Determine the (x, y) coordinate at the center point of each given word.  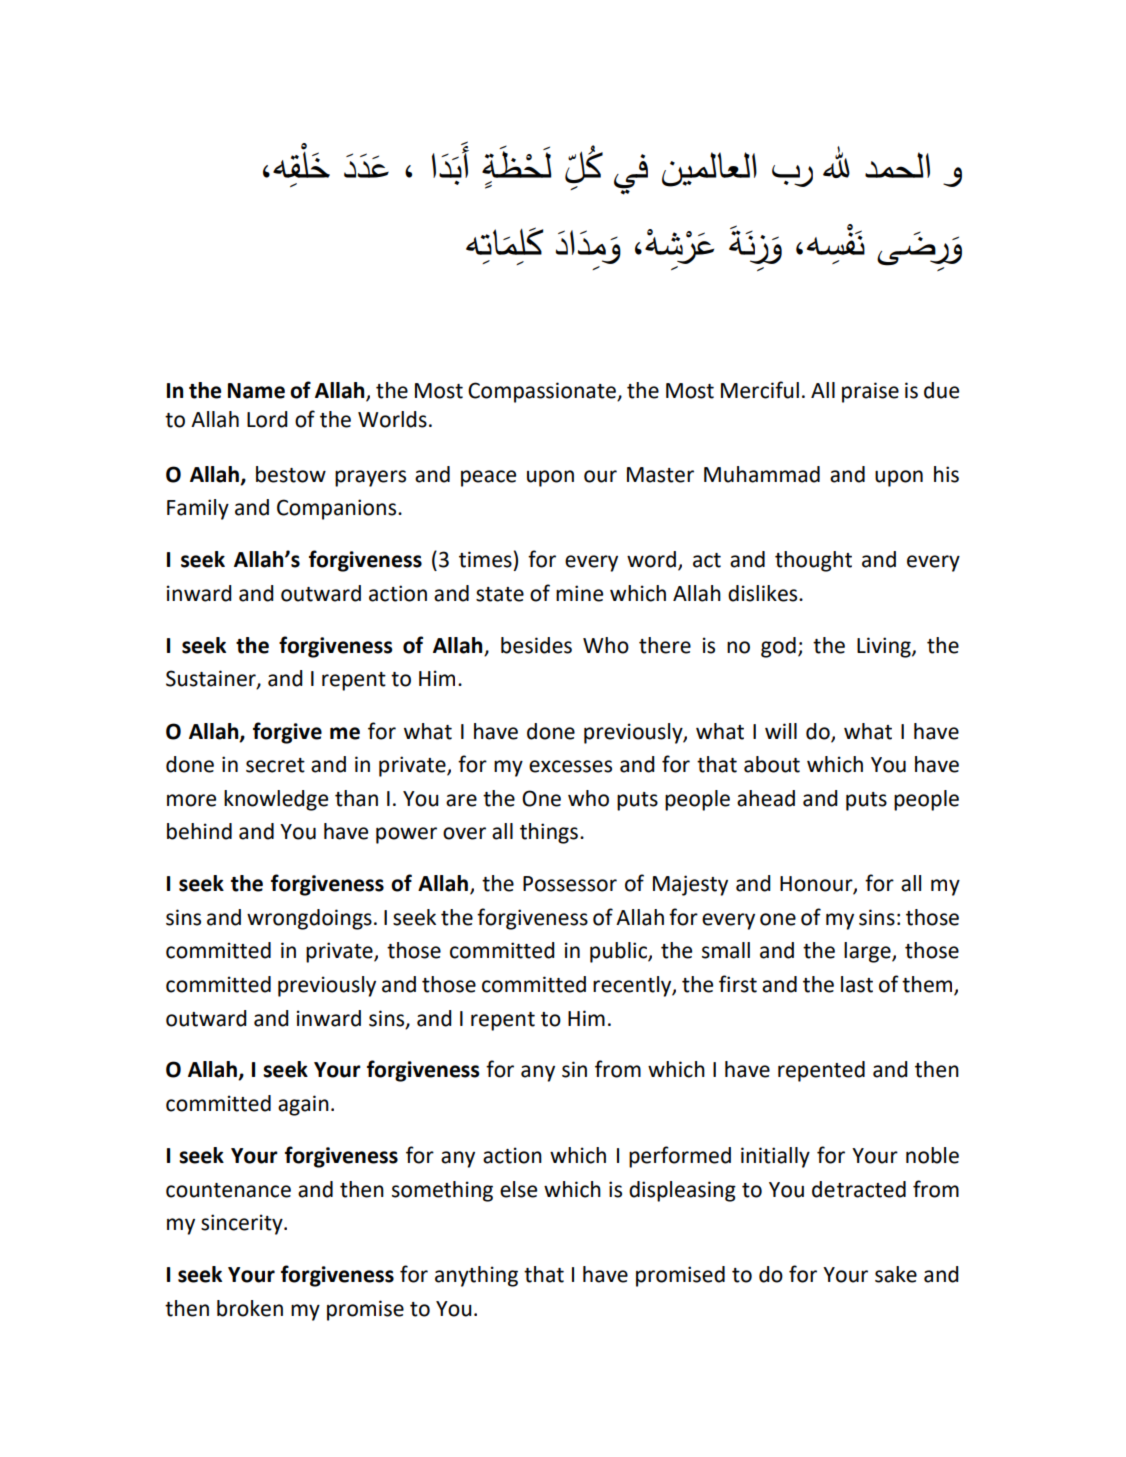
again (303, 1105)
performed (680, 1157)
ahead (766, 798)
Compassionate (543, 392)
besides (536, 645)
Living (885, 647)
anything (476, 1276)
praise (870, 392)
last (857, 984)
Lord (267, 419)
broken (250, 1308)
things (549, 833)
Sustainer (212, 679)
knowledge (276, 800)
